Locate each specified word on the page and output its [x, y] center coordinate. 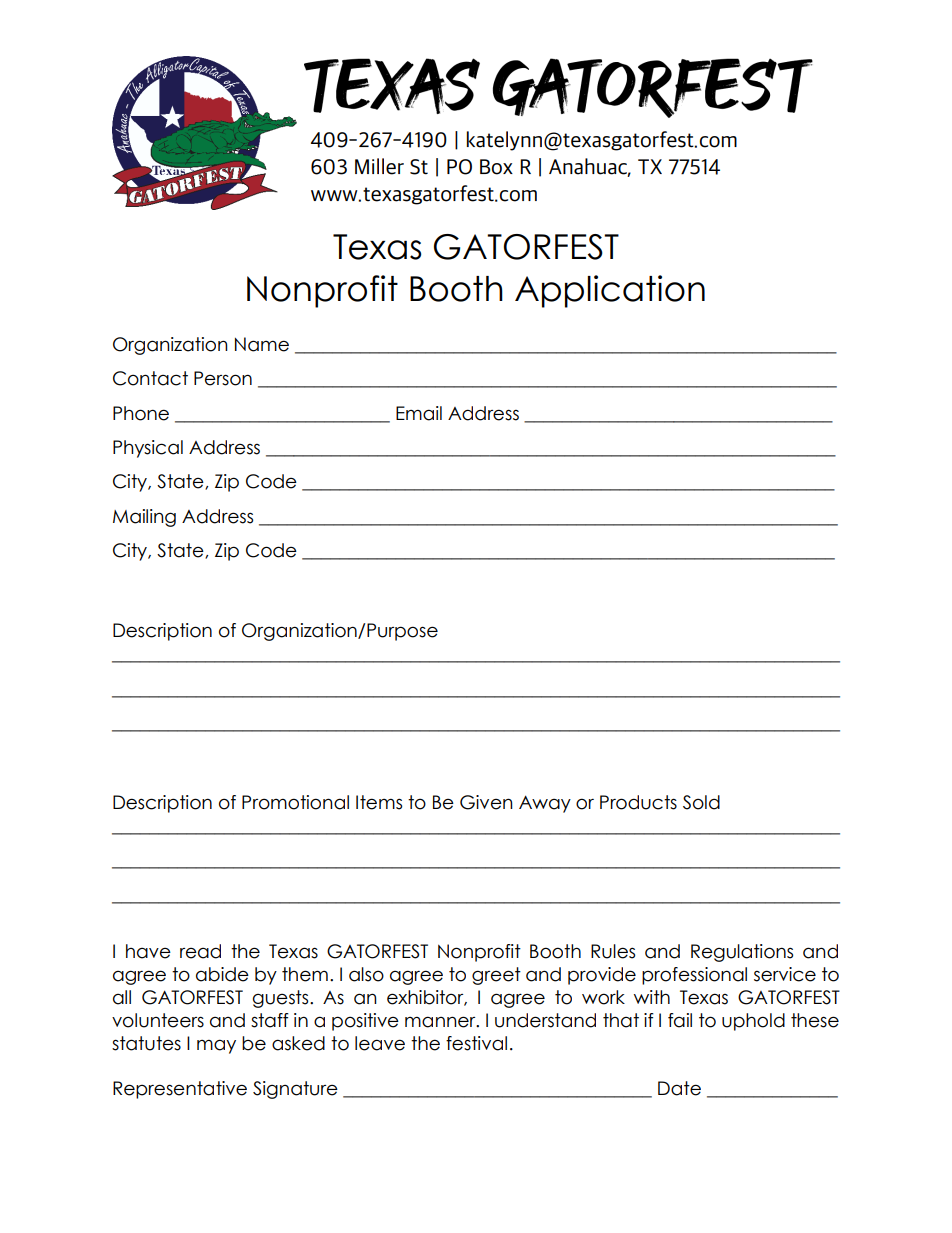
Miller [379, 166]
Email [419, 413]
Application [610, 291]
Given [486, 802]
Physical [148, 449]
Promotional [295, 802]
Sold [701, 802]
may [216, 1046]
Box [496, 167]
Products [638, 802]
